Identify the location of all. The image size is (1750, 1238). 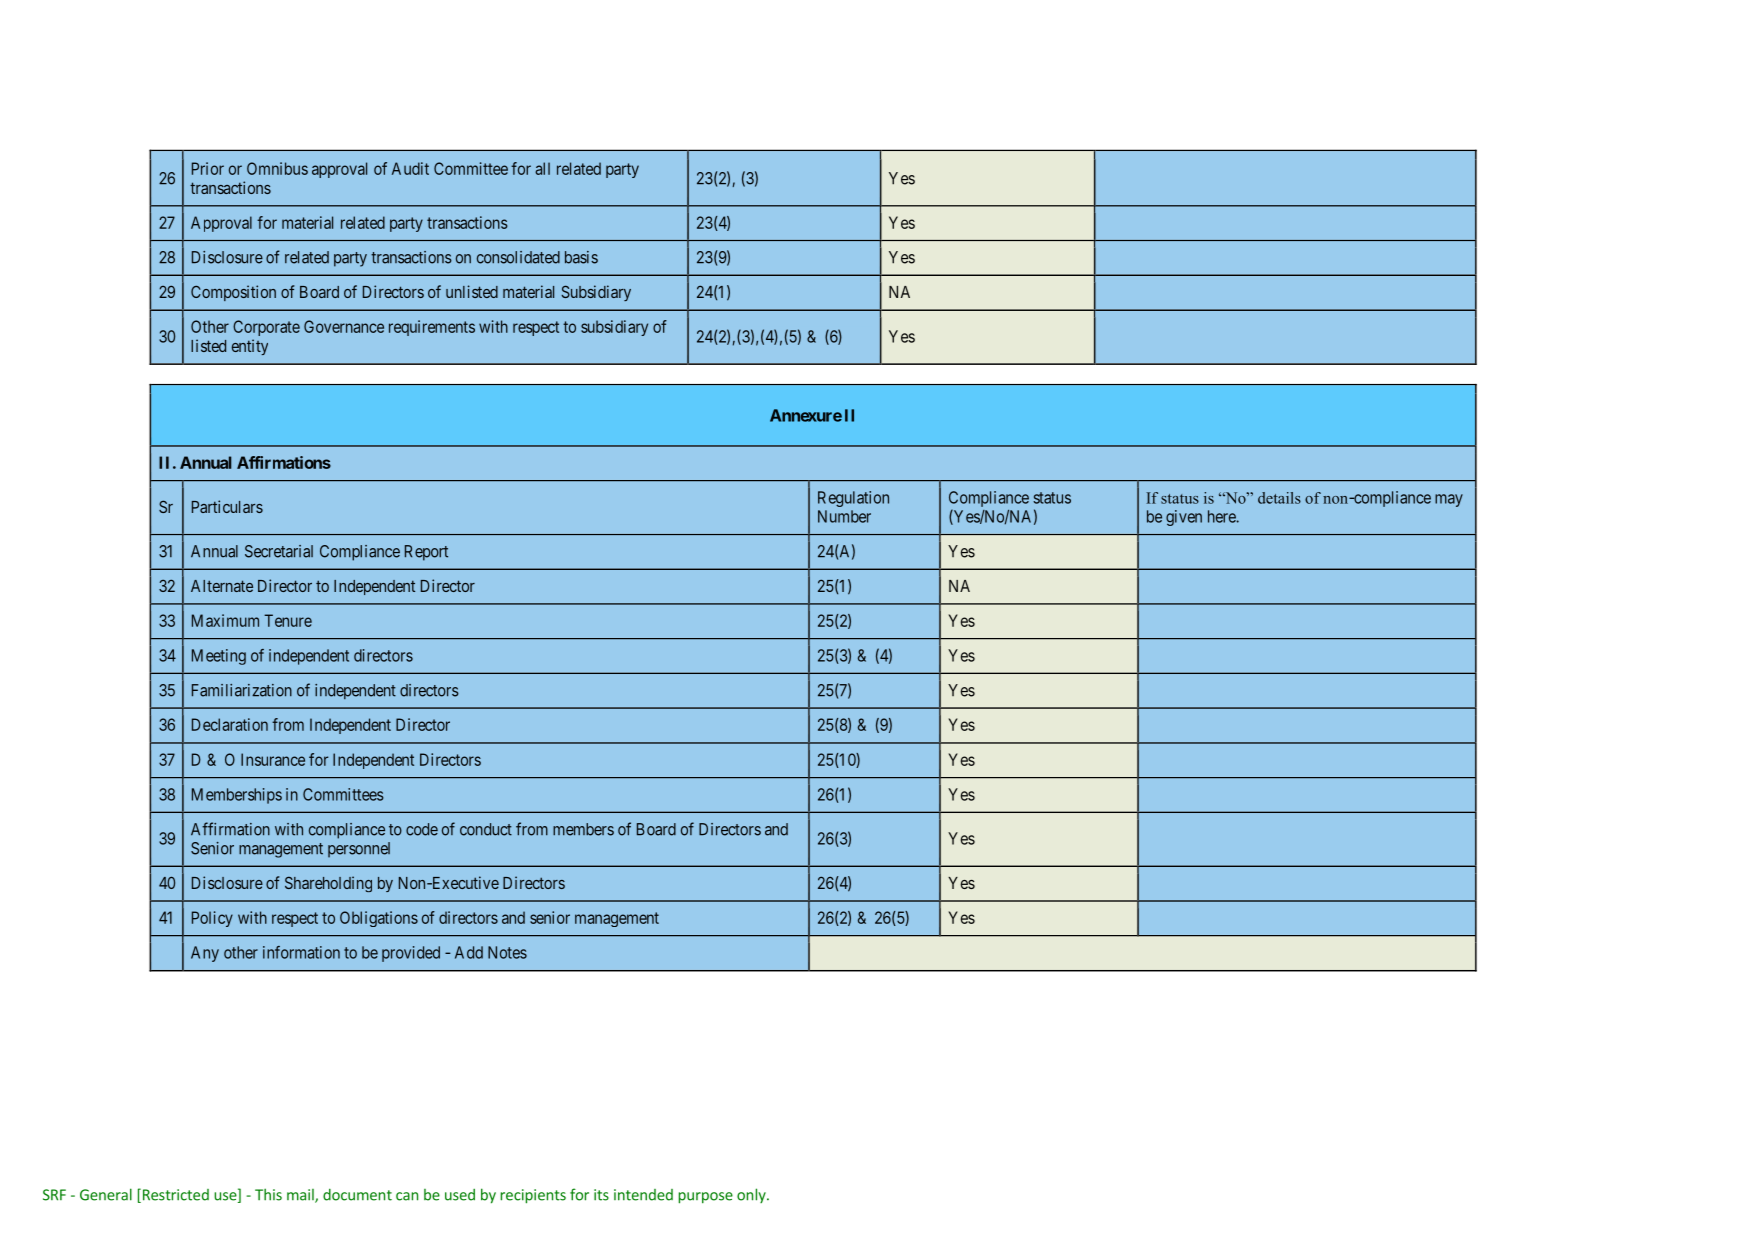
(542, 168).
